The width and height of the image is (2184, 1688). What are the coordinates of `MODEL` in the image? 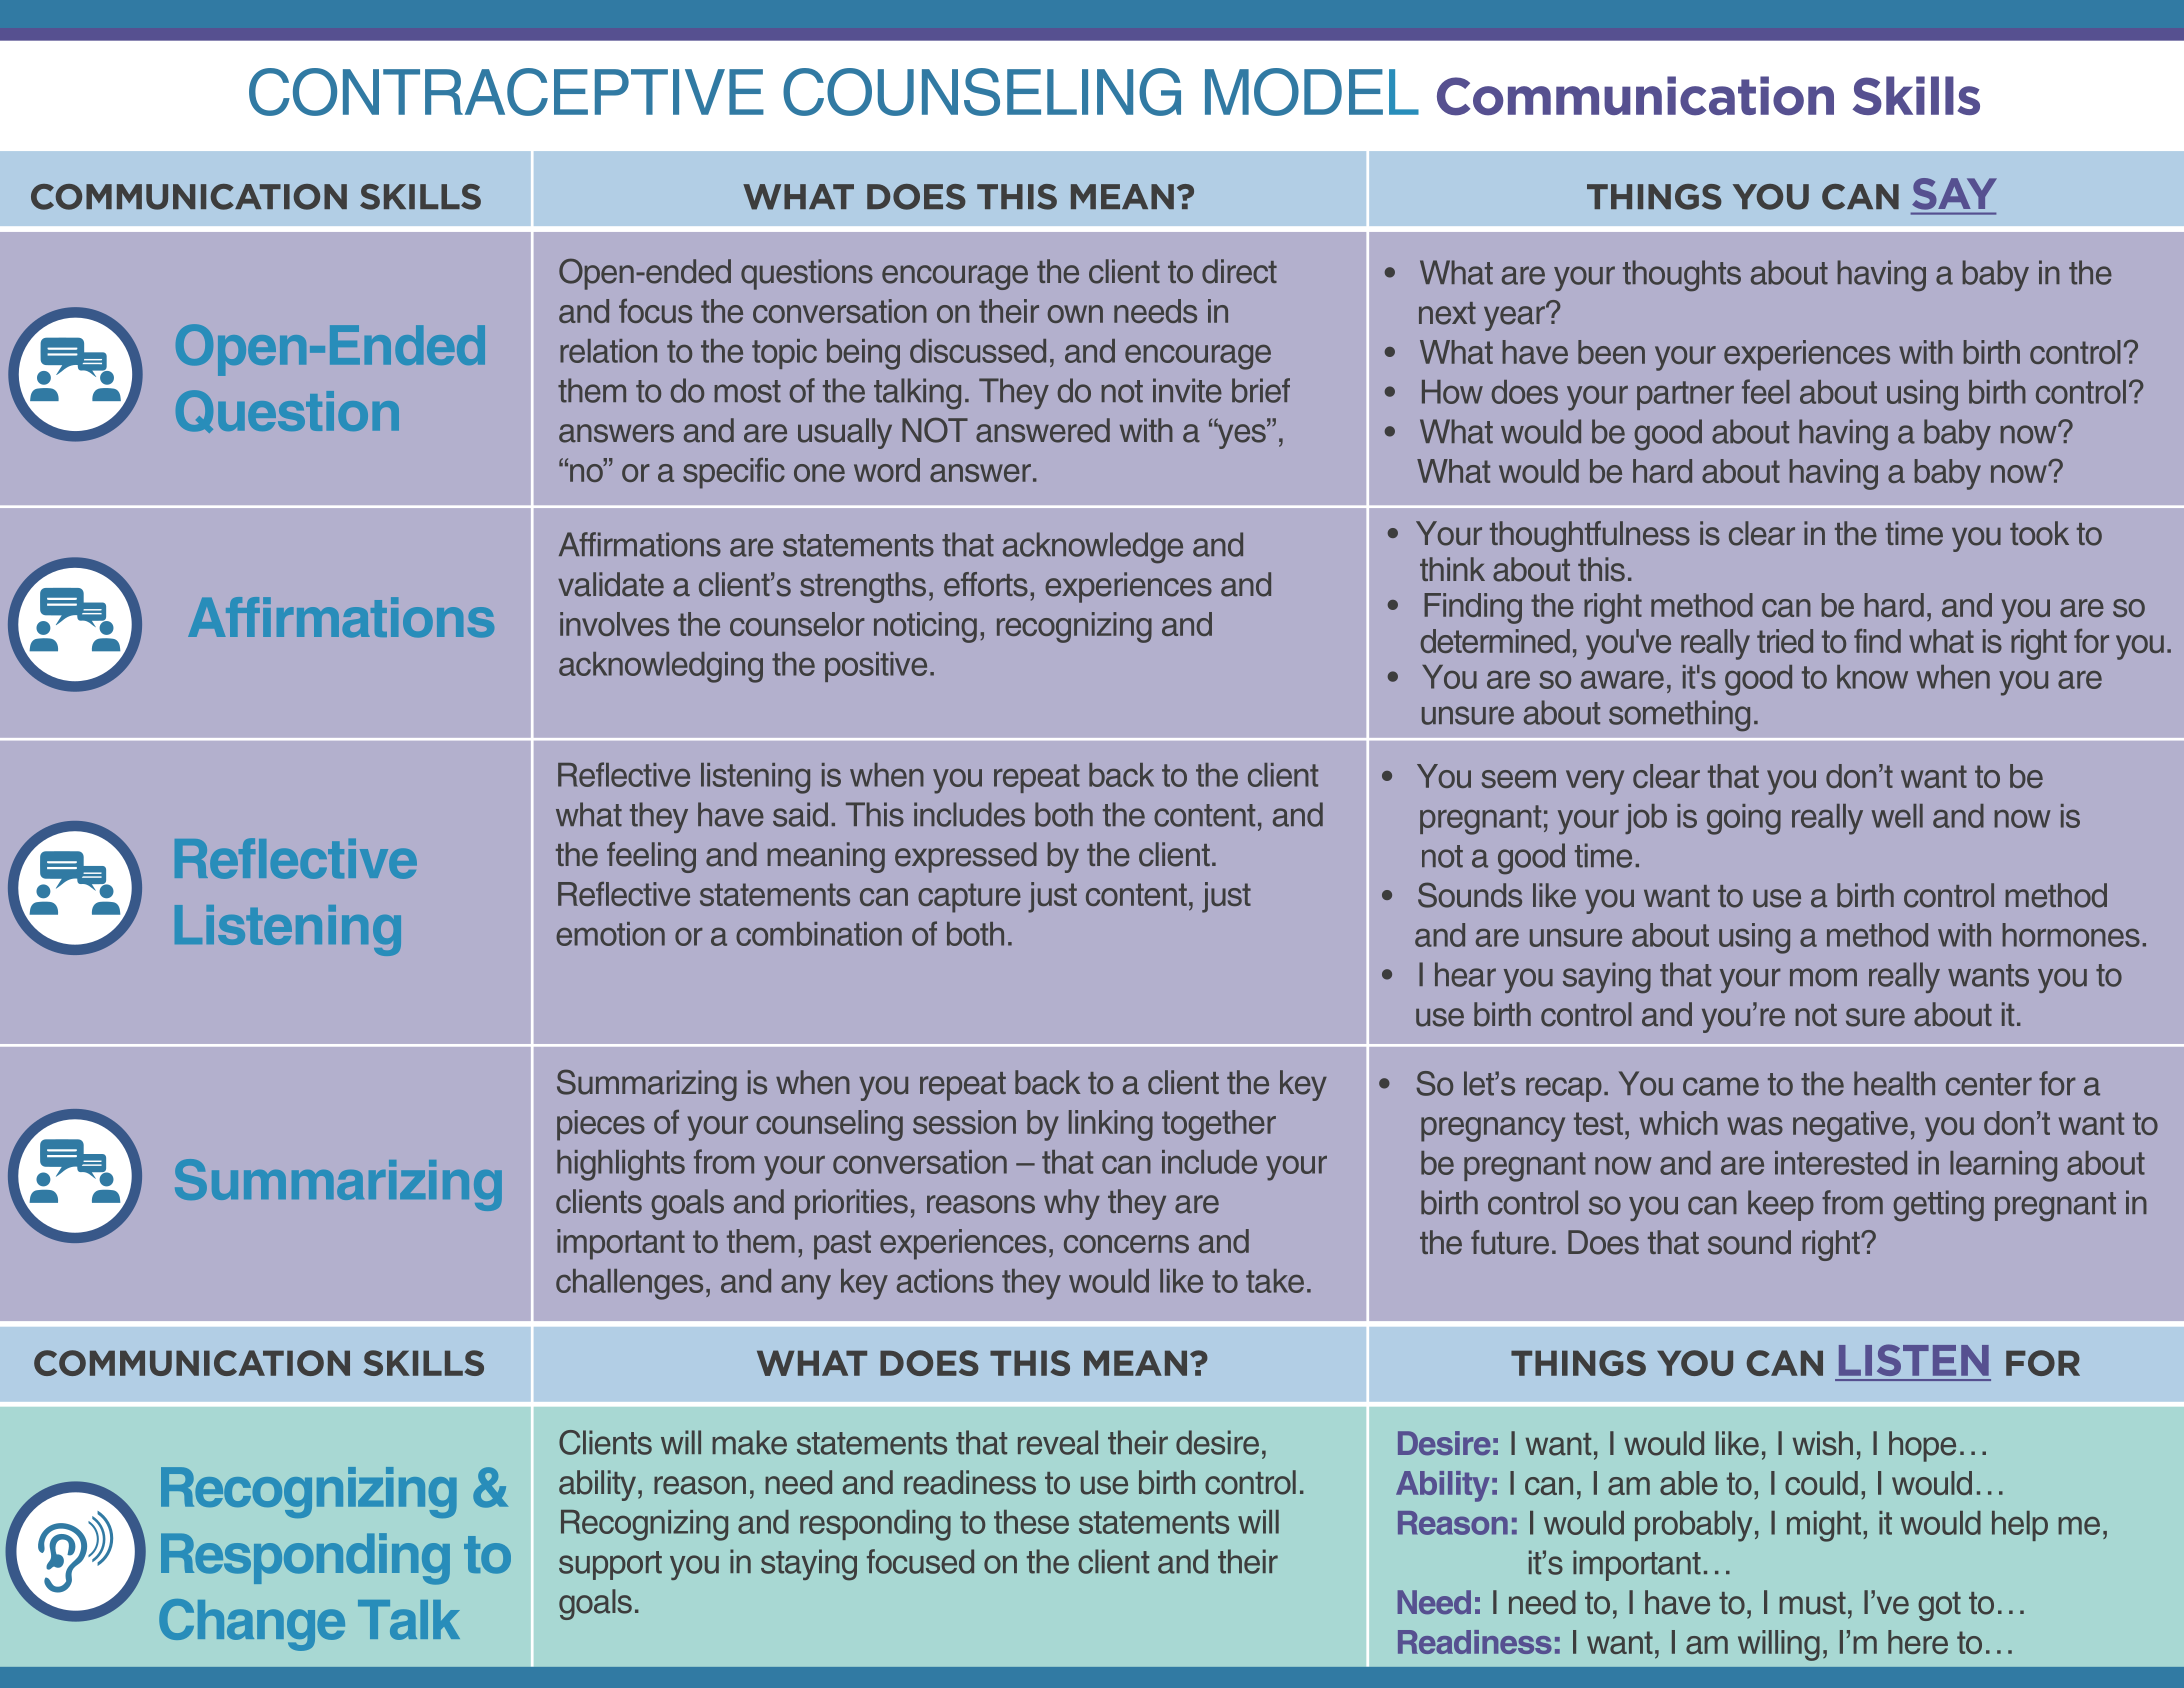 It's located at (1312, 92).
